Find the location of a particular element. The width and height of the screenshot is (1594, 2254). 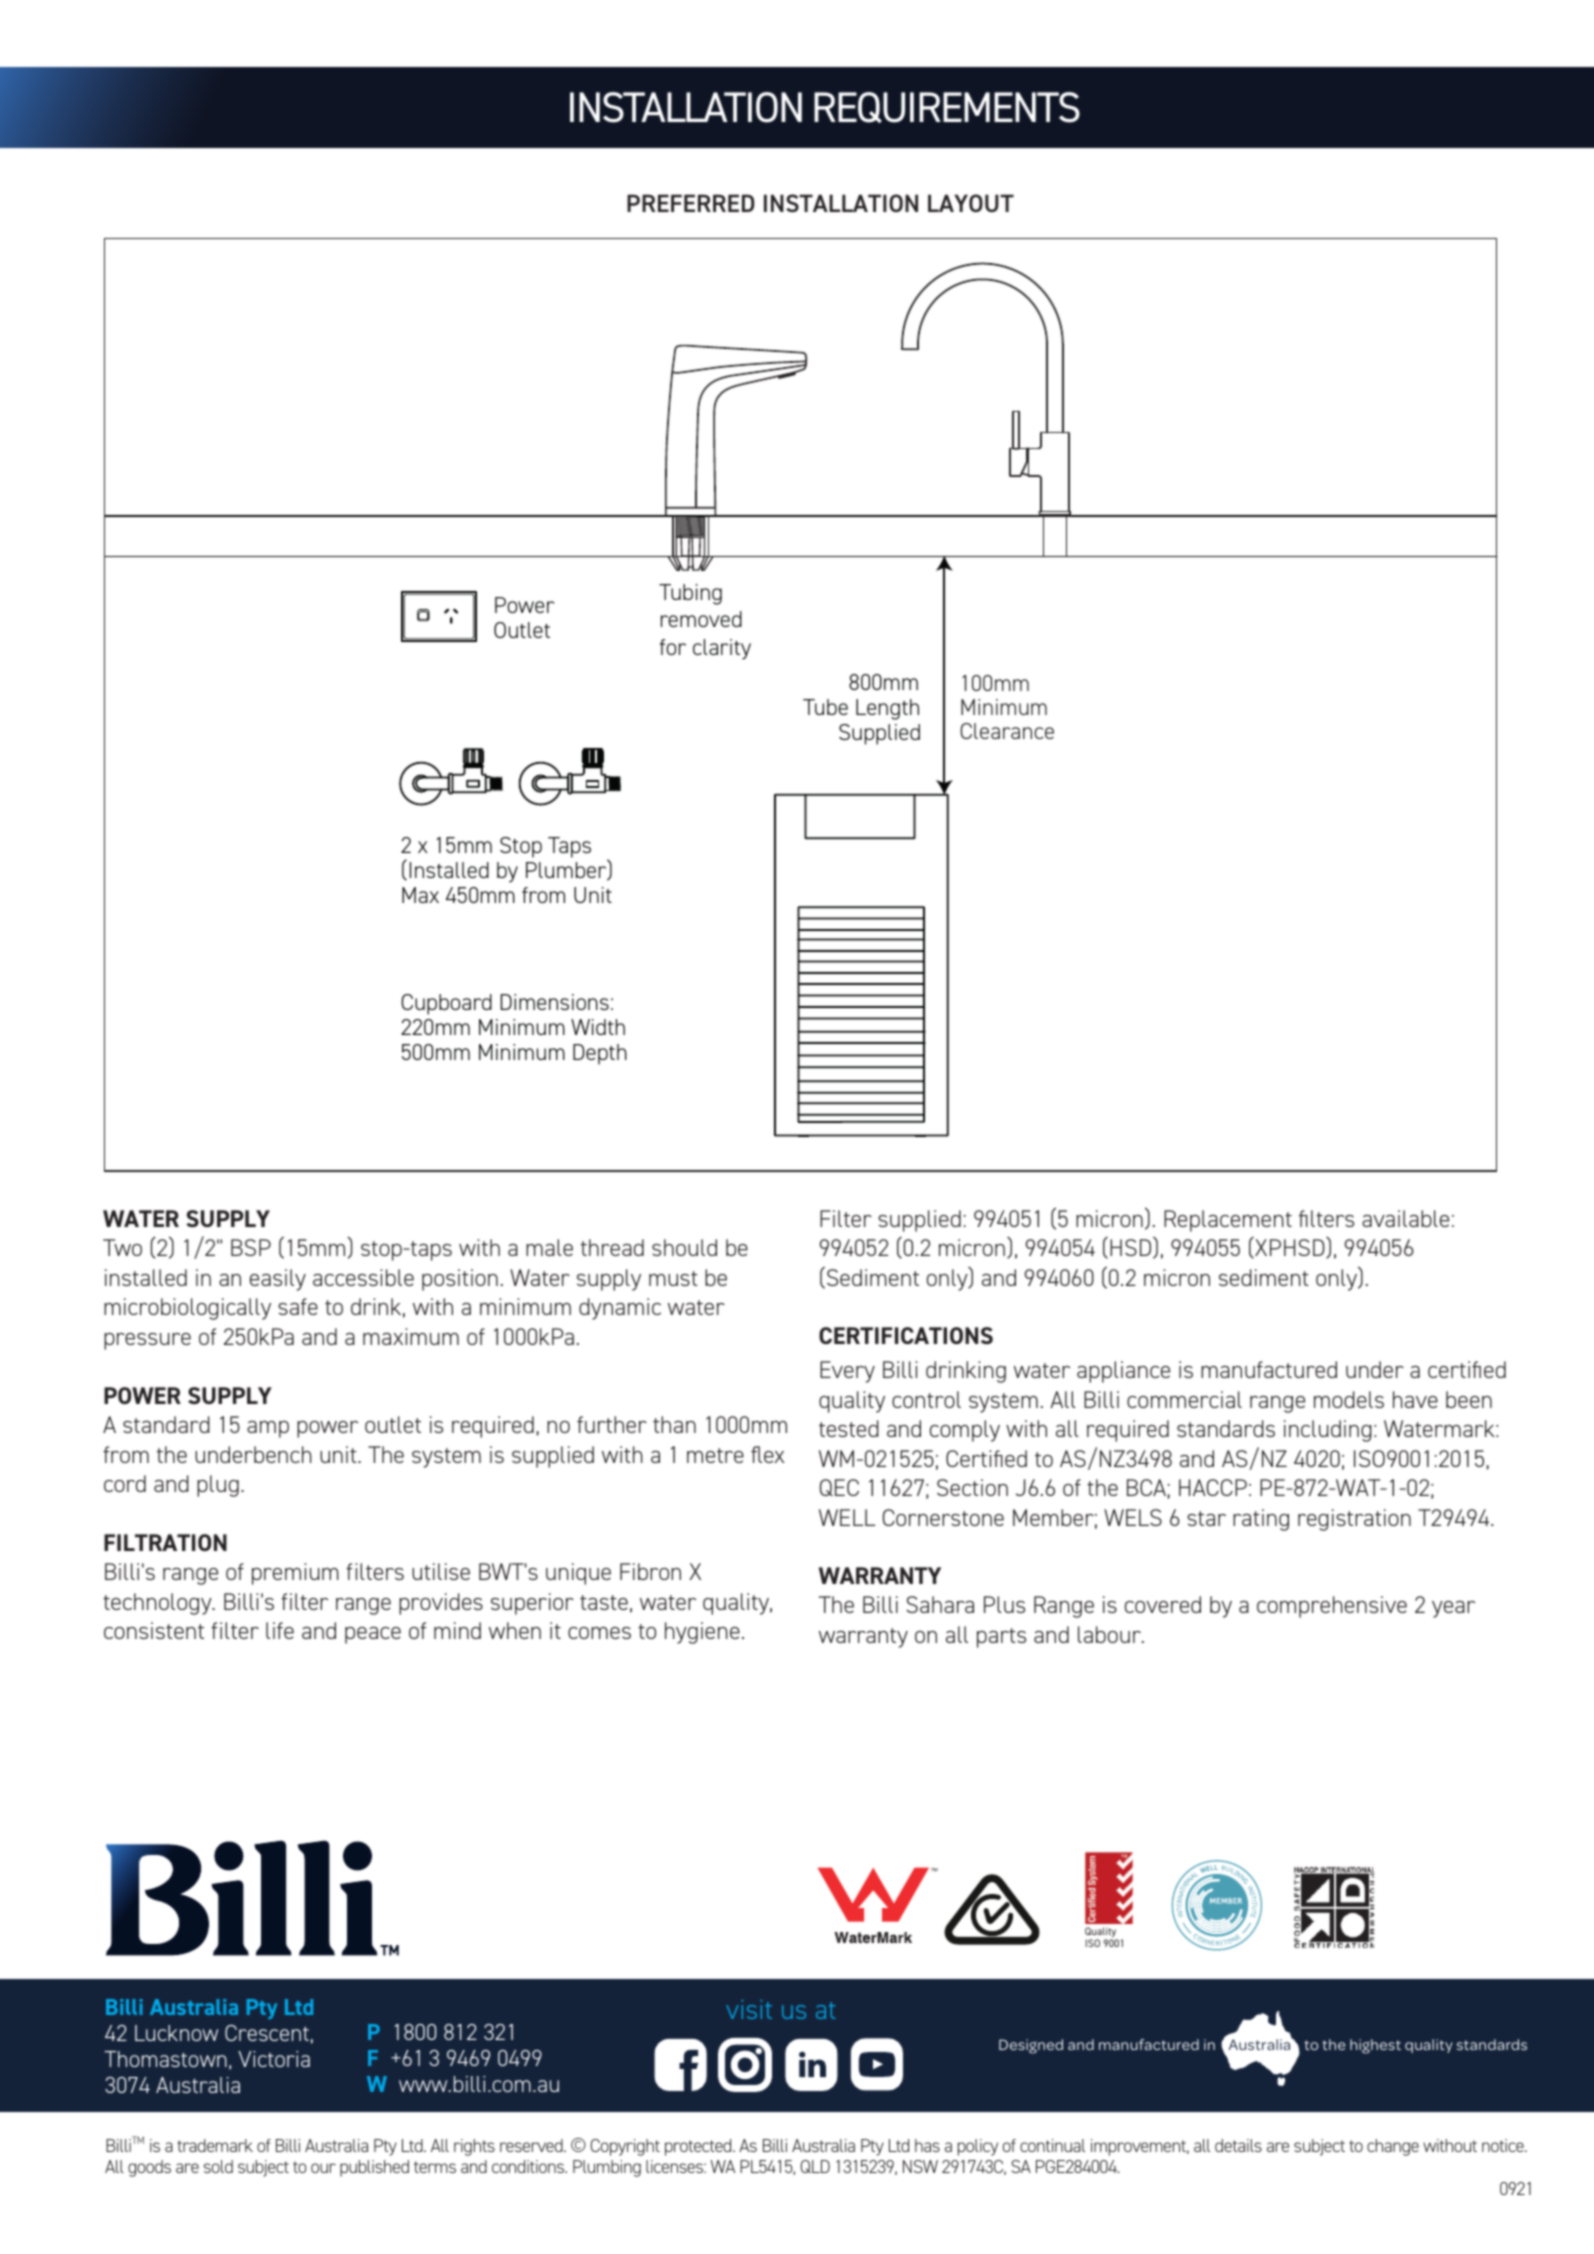

comprehensive is located at coordinates (1332, 1607).
